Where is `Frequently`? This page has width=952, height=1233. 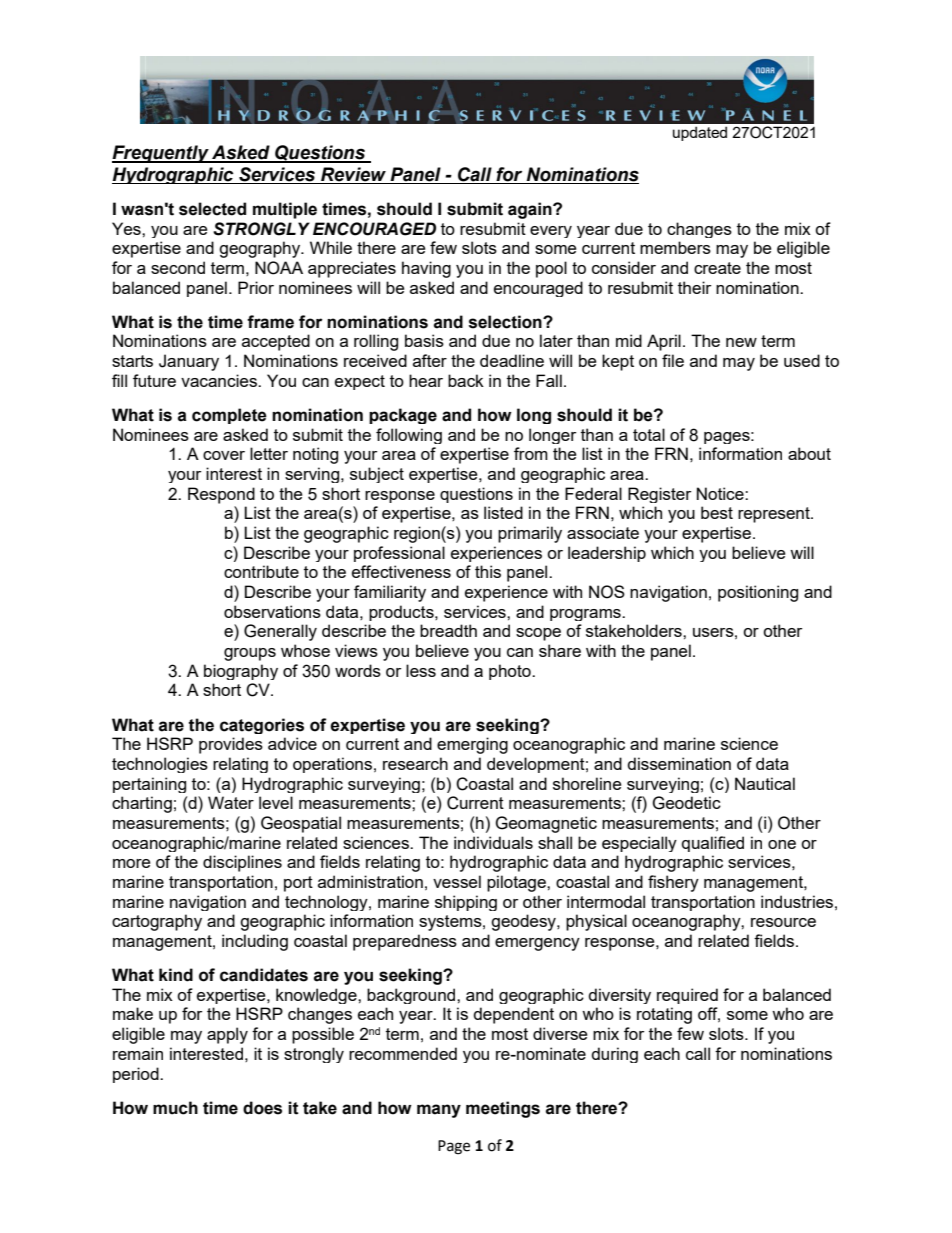 Frequently is located at coordinates (161, 154).
